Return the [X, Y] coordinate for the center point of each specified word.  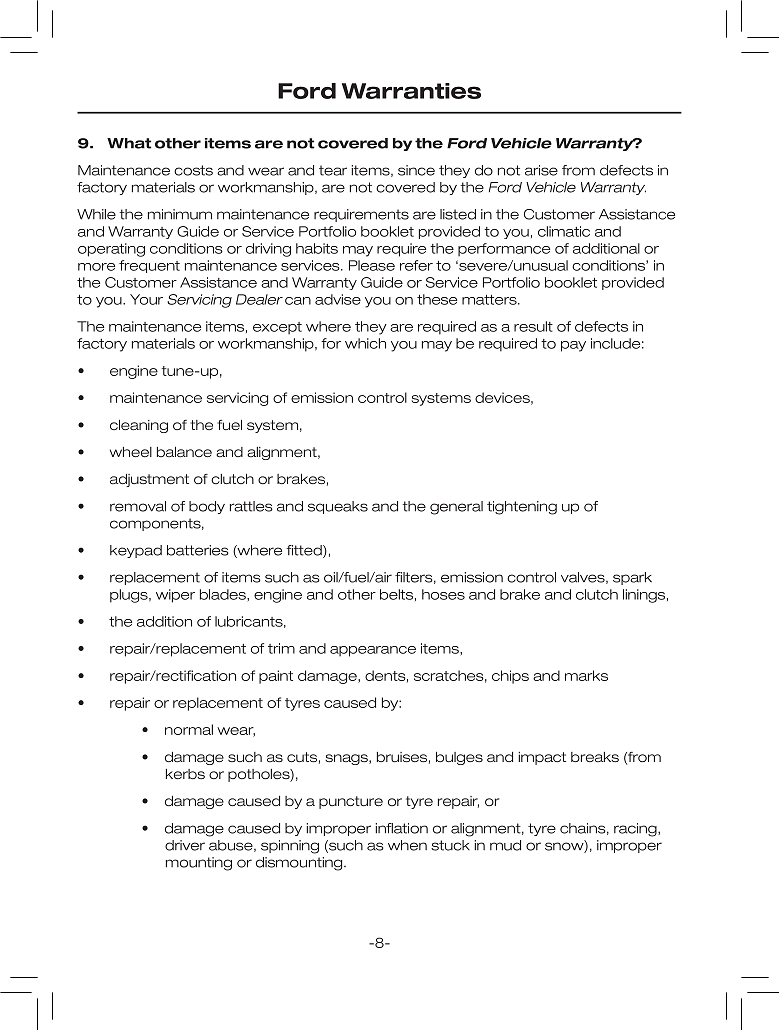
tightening [522, 508]
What [129, 143]
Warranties [411, 91]
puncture [351, 802]
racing [636, 830]
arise [541, 170]
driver [185, 845]
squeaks [338, 507]
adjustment [149, 480]
